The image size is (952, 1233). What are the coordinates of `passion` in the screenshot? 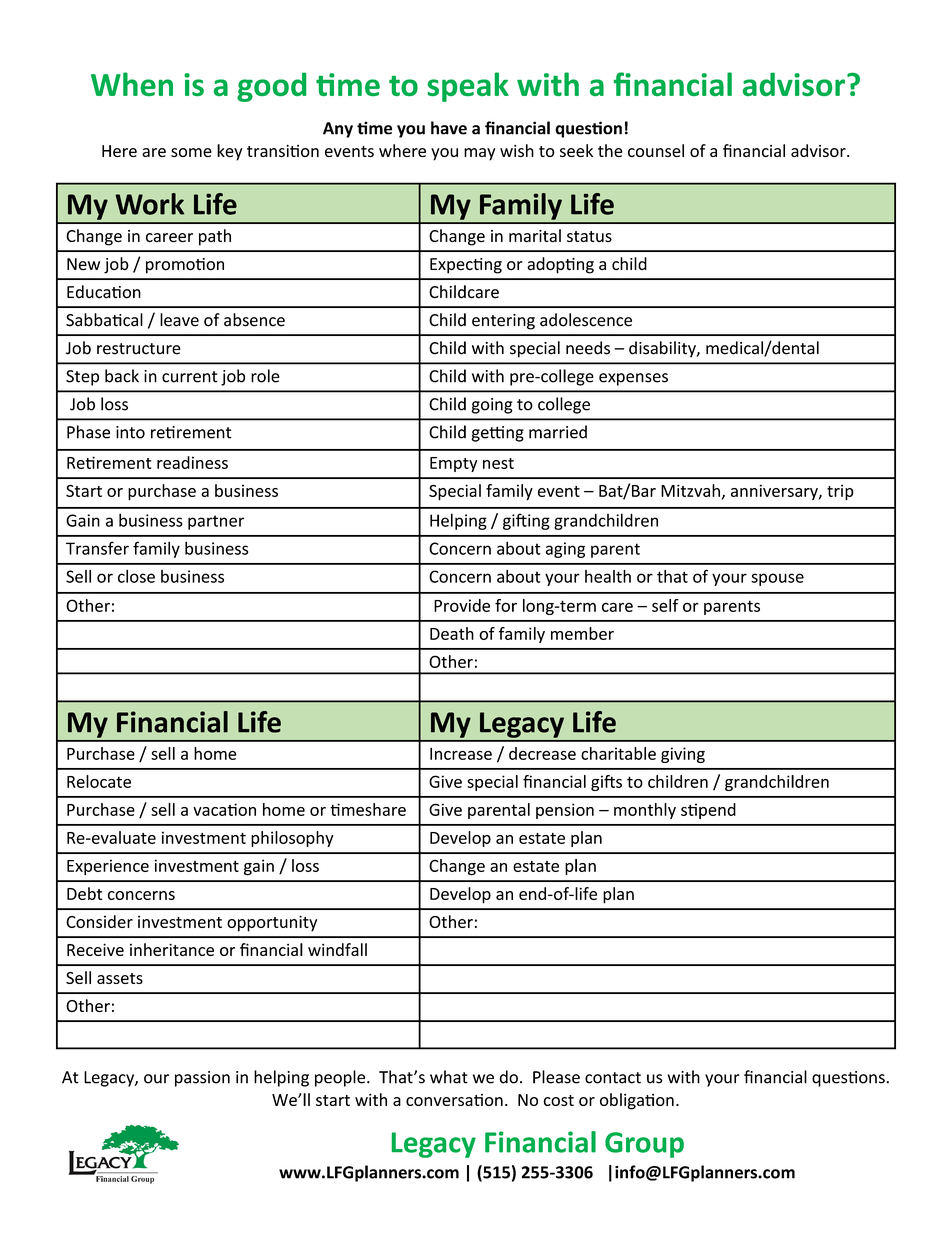 It's located at (202, 1079).
